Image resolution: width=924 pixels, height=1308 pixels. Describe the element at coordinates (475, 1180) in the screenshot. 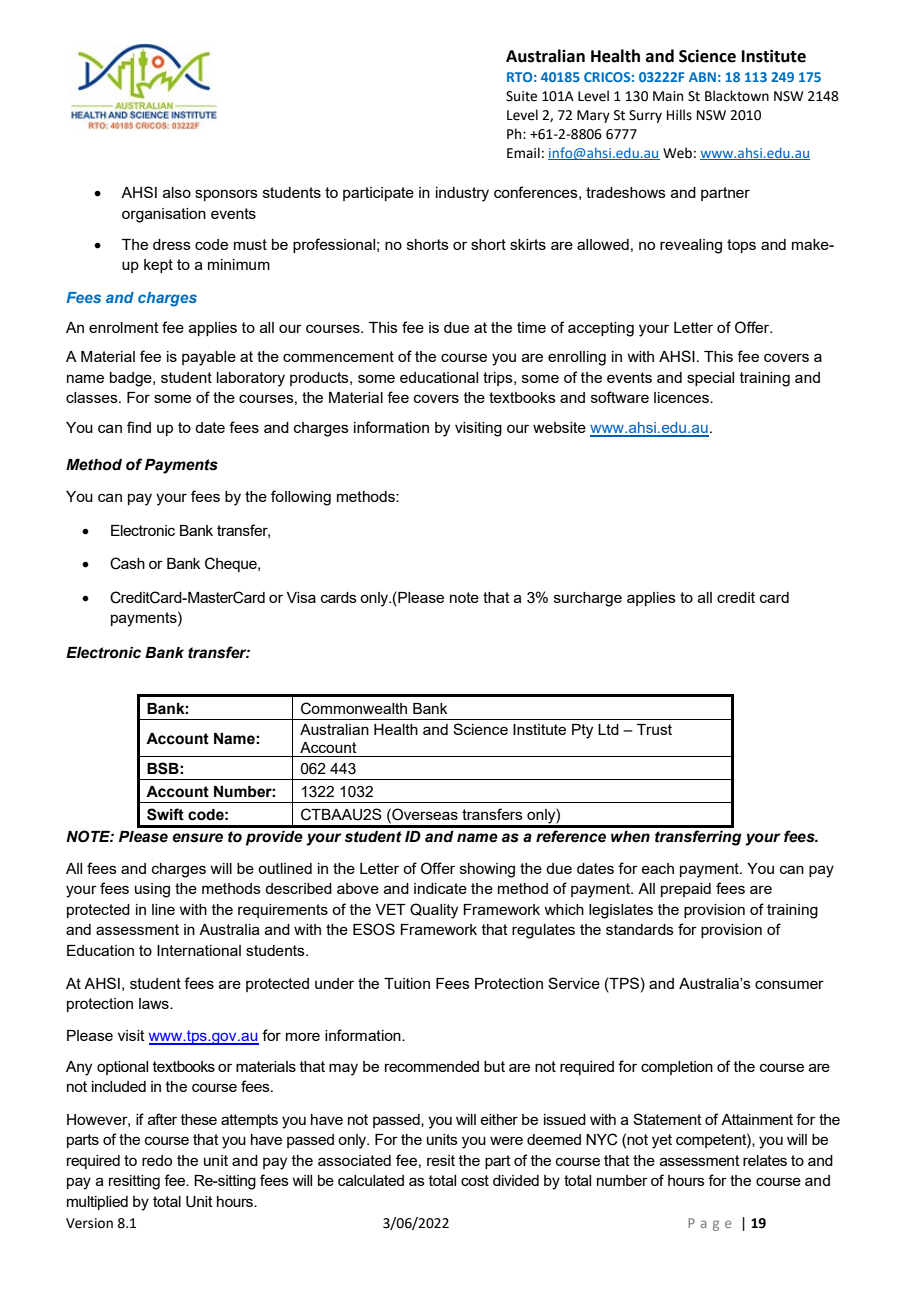

I see `cost` at that location.
